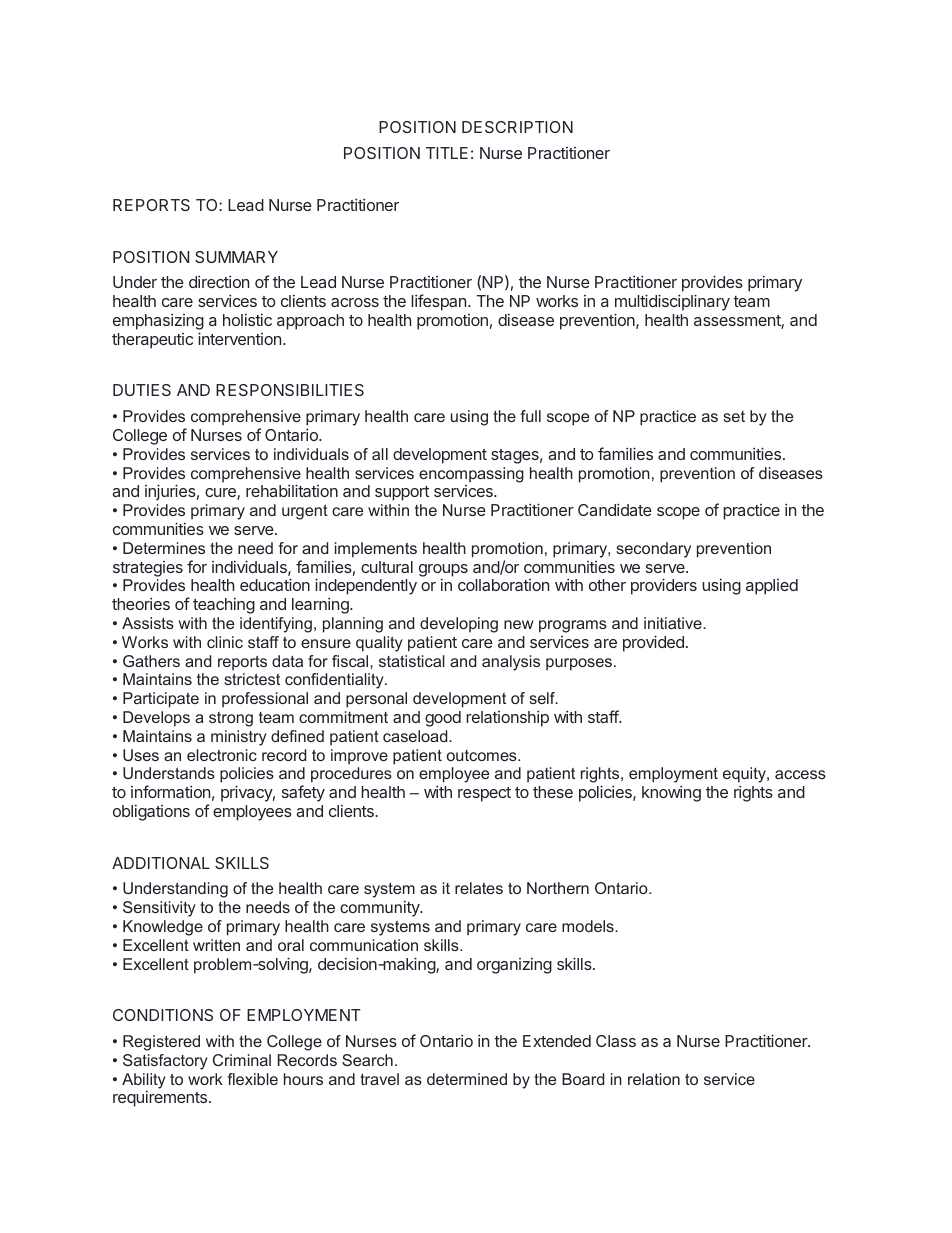  Describe the element at coordinates (242, 1060) in the document. I see `Criminal` at that location.
